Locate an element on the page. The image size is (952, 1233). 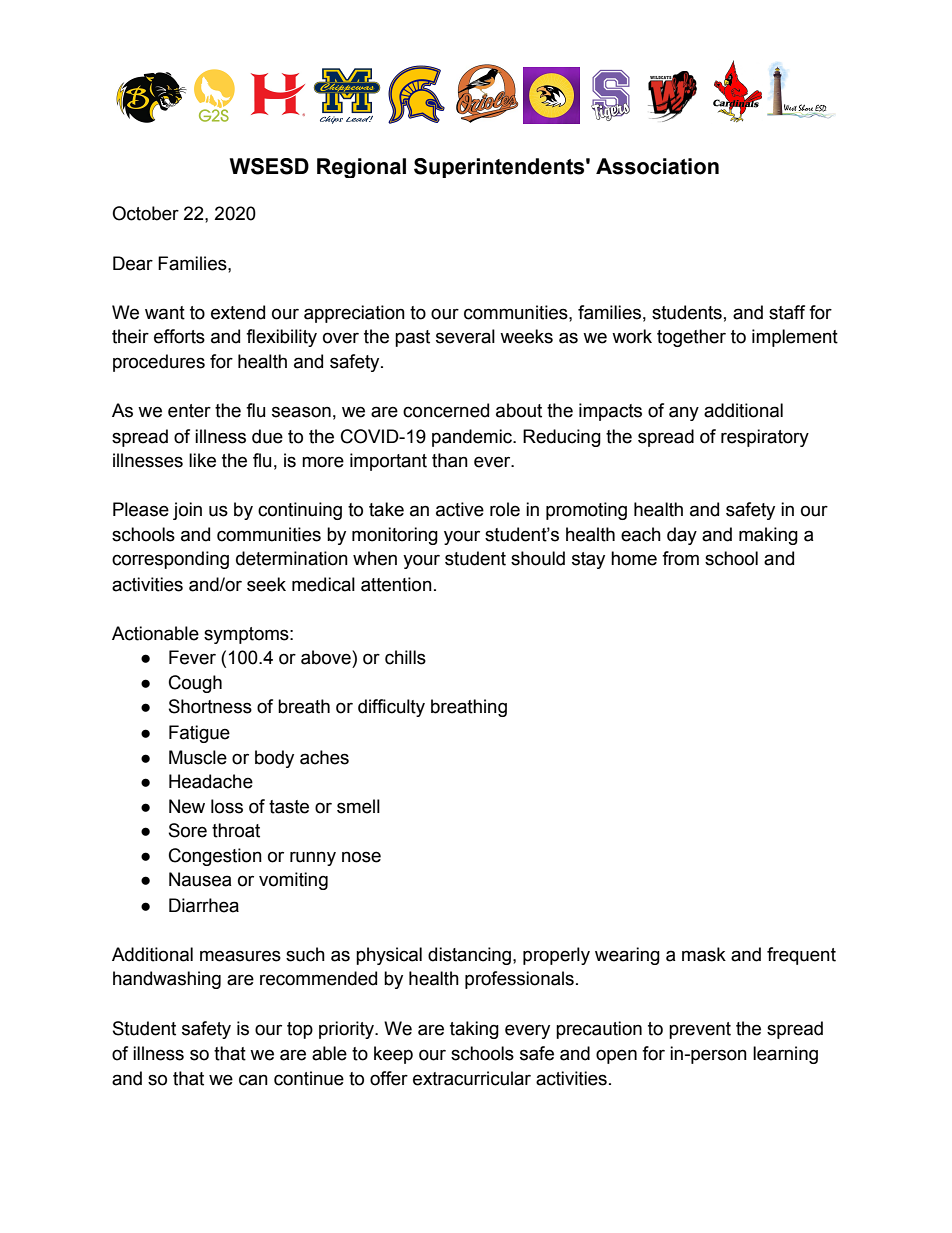
from is located at coordinates (680, 558).
